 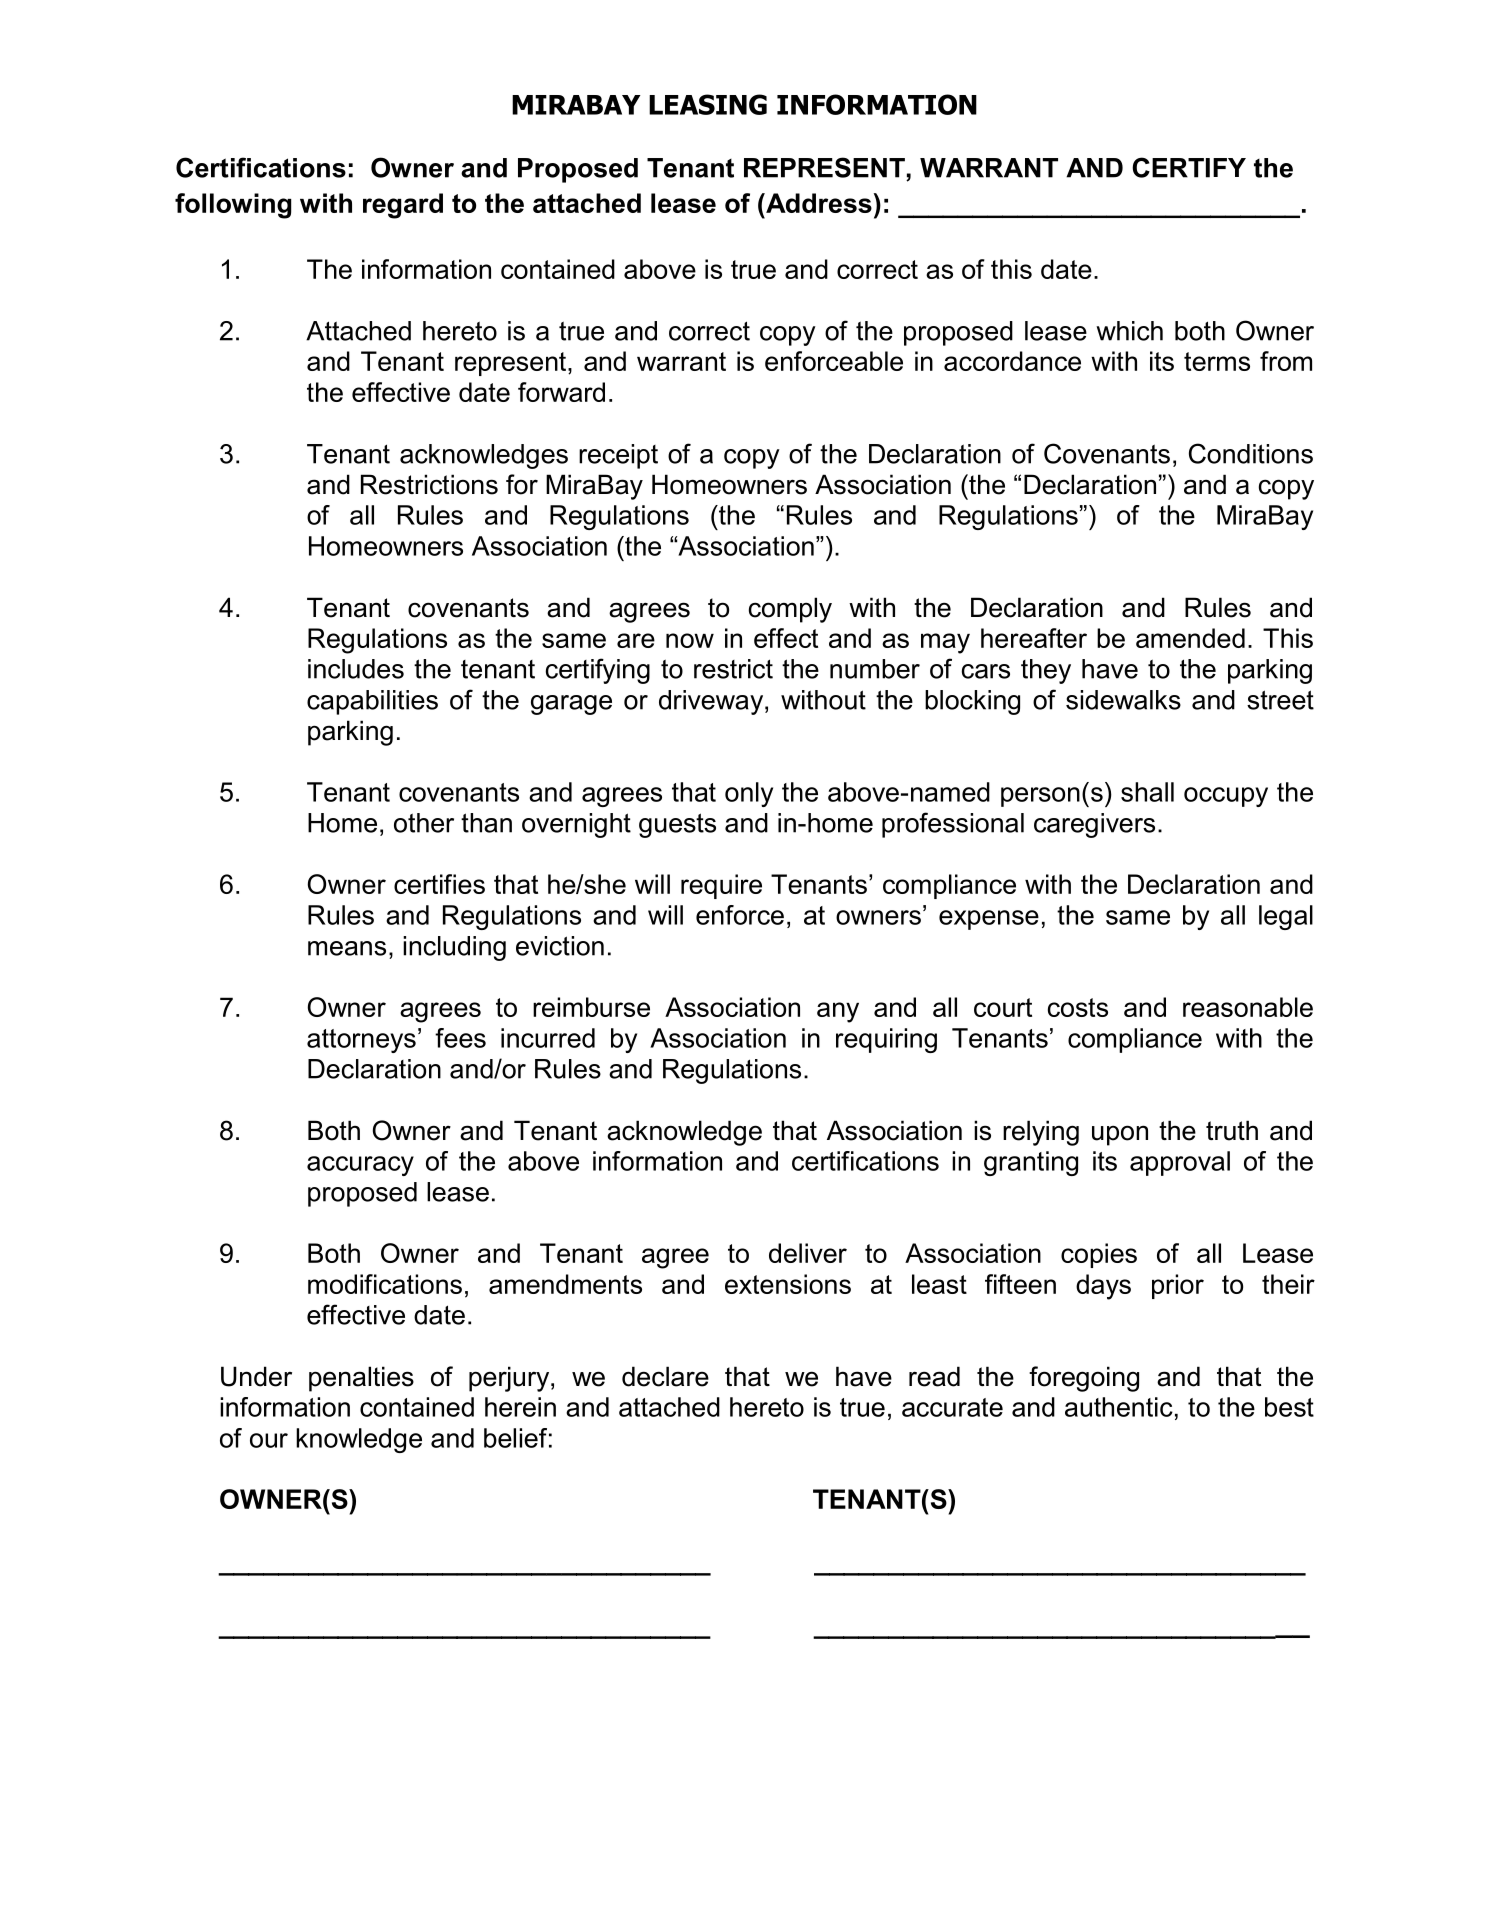 I want to click on attorneys, so click(x=361, y=1041).
